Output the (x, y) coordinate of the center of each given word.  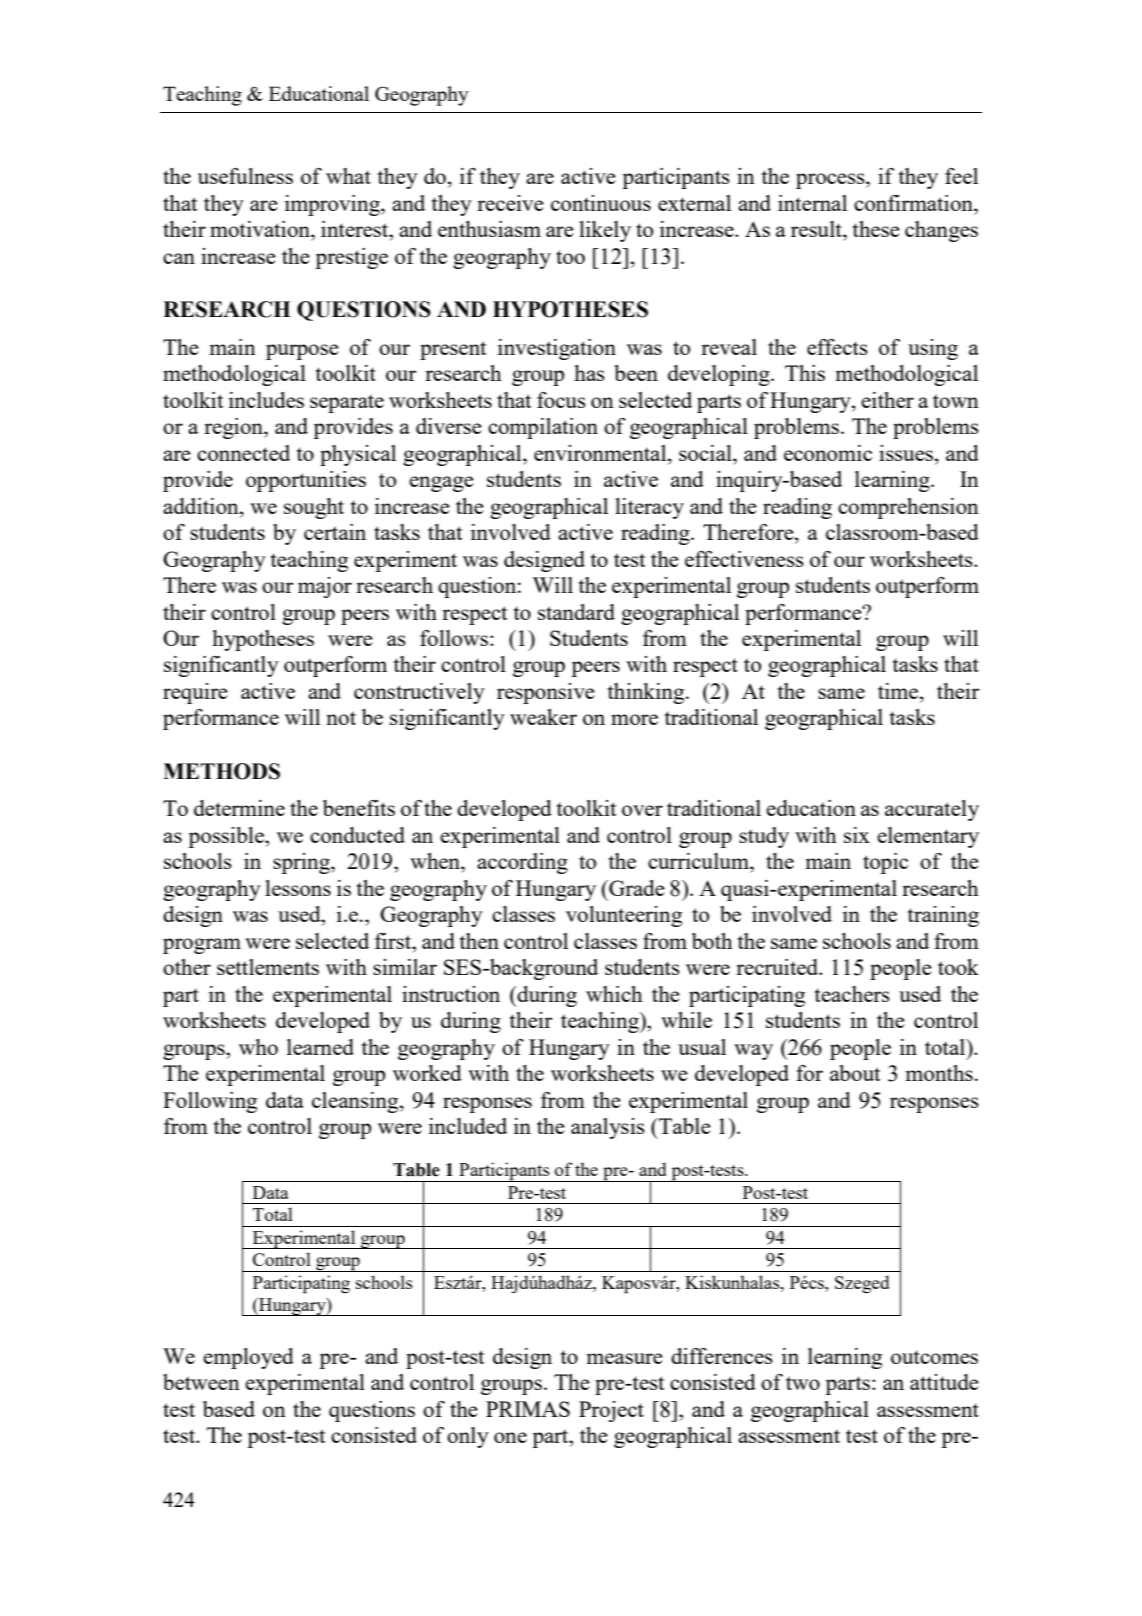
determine (239, 808)
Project (611, 1411)
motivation (261, 229)
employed (248, 1358)
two (803, 1383)
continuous (601, 203)
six (857, 835)
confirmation (914, 203)
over (642, 810)
